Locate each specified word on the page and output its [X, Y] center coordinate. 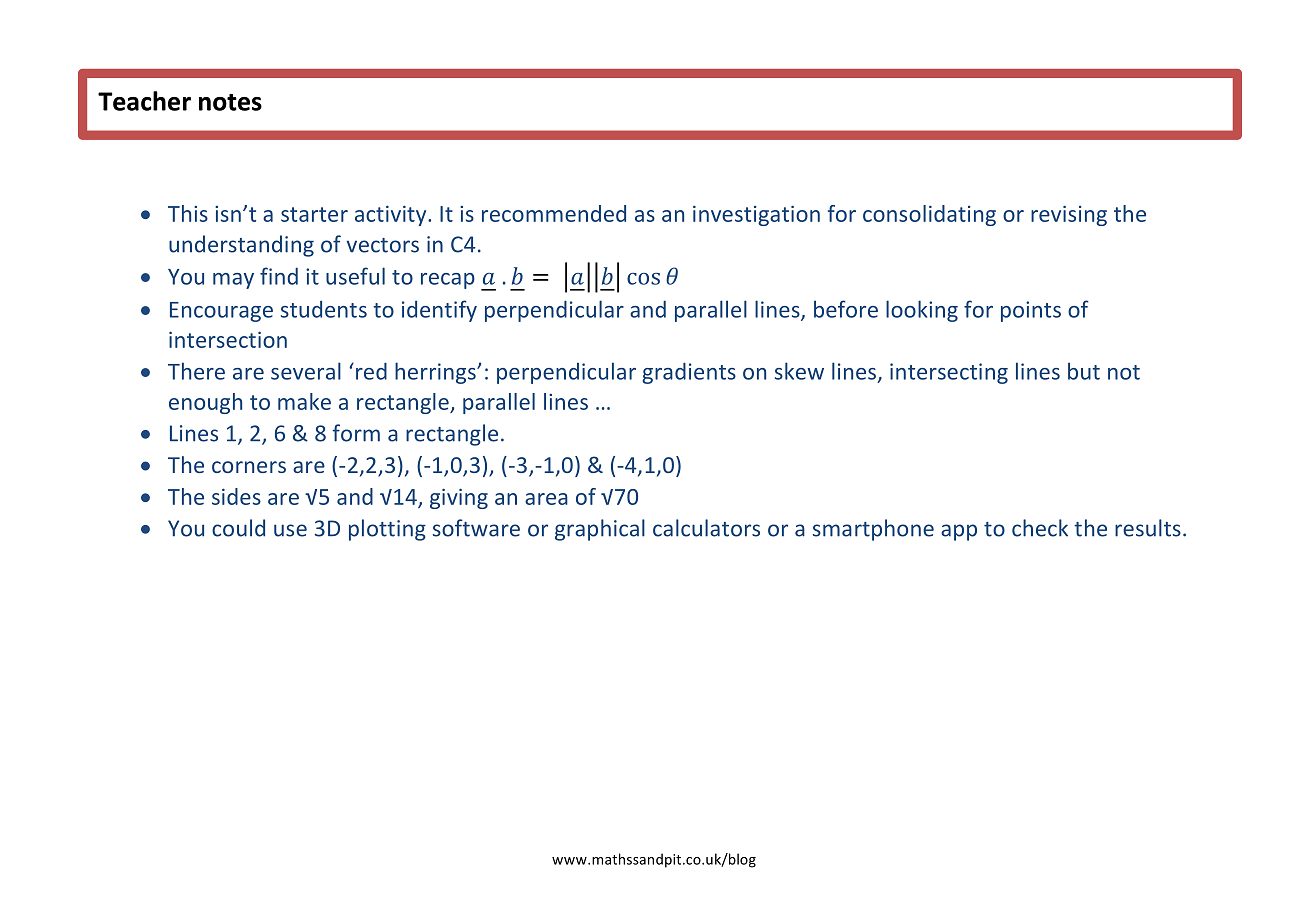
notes [230, 102]
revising [1069, 216]
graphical [600, 530]
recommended [554, 213]
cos [643, 279]
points [1031, 311]
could [238, 528]
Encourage [221, 312]
